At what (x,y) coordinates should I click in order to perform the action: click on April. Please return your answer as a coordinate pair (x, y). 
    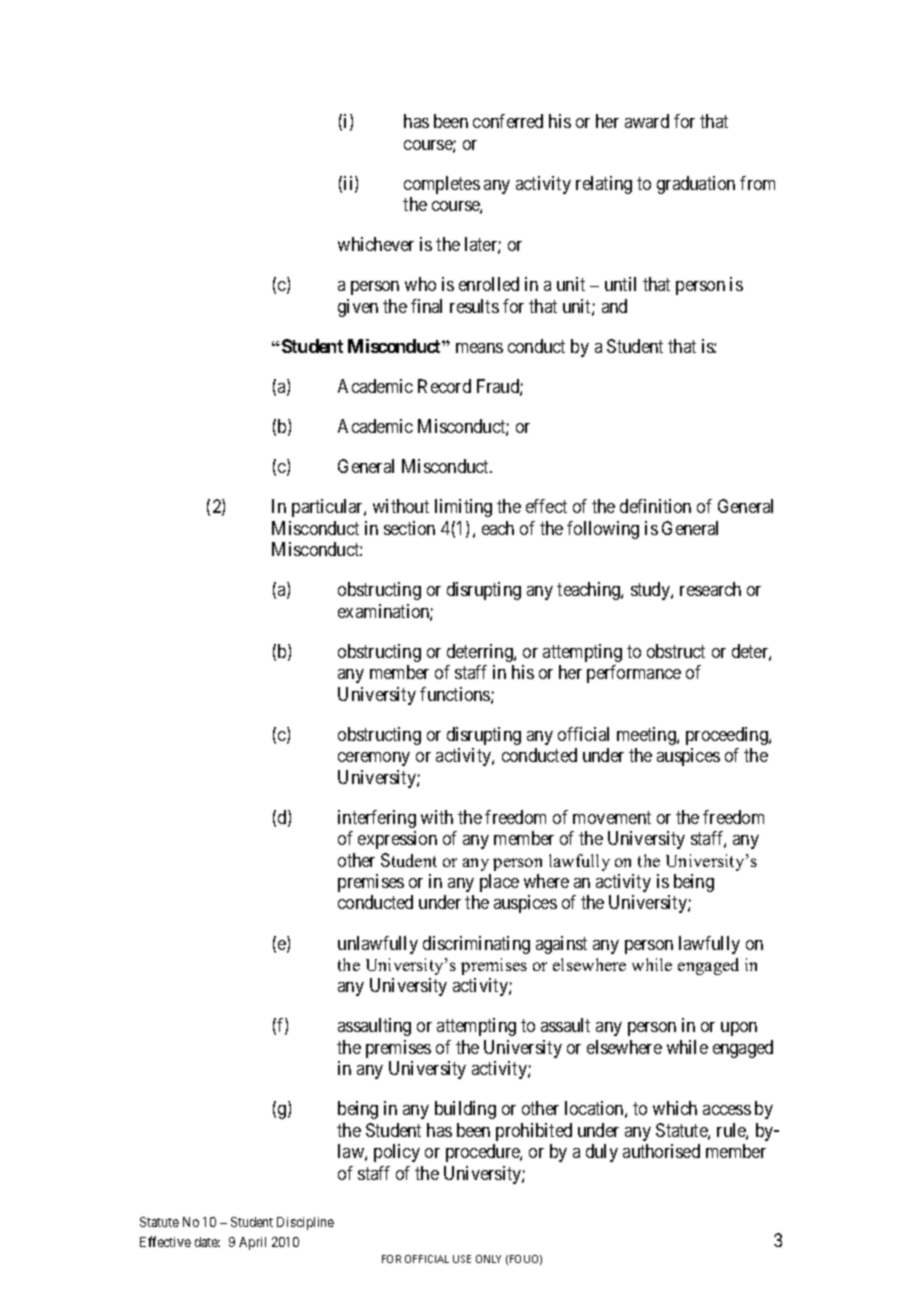
    Looking at the image, I should click on (252, 1243).
